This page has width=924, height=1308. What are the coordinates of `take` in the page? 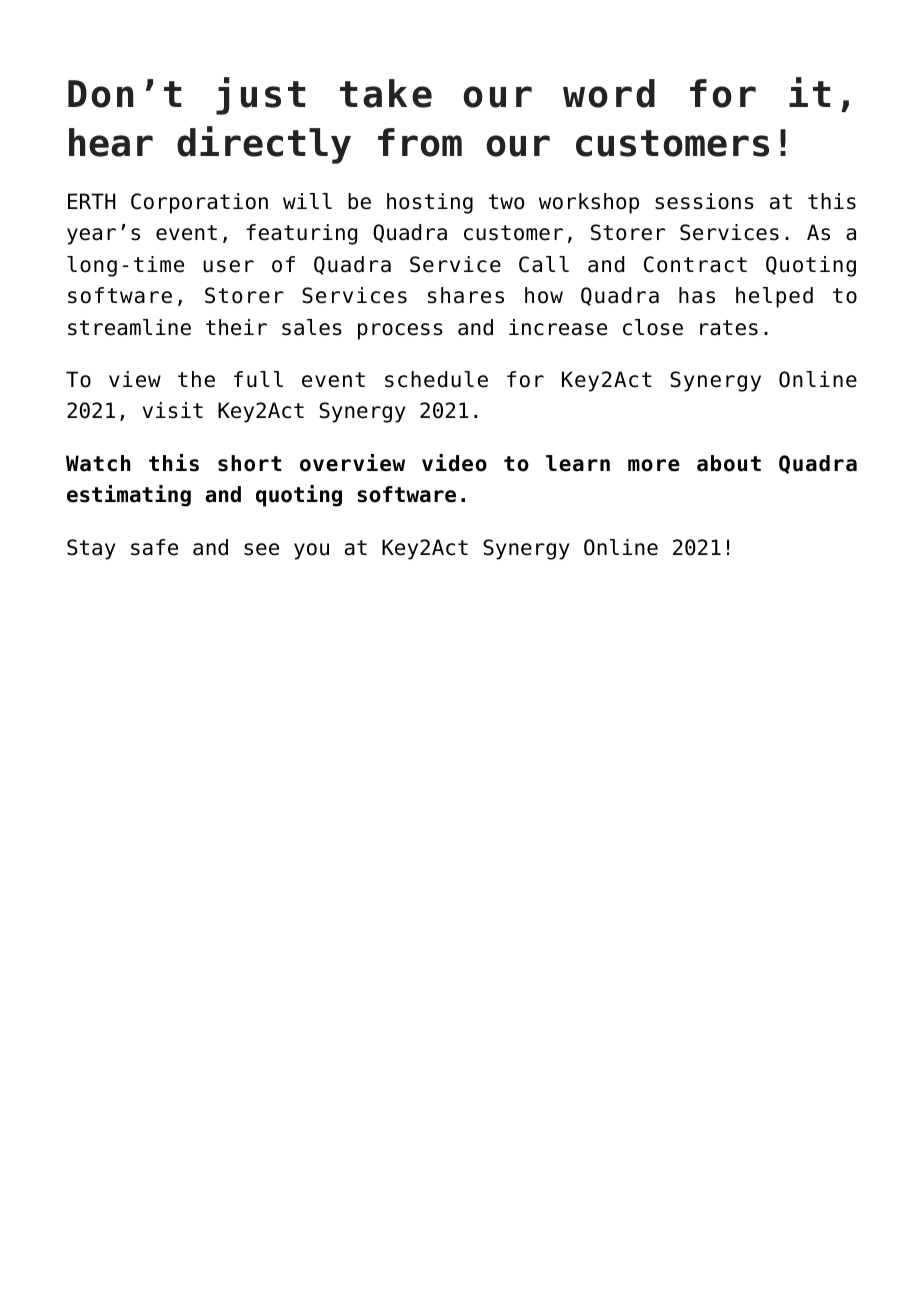 It's located at (386, 93).
